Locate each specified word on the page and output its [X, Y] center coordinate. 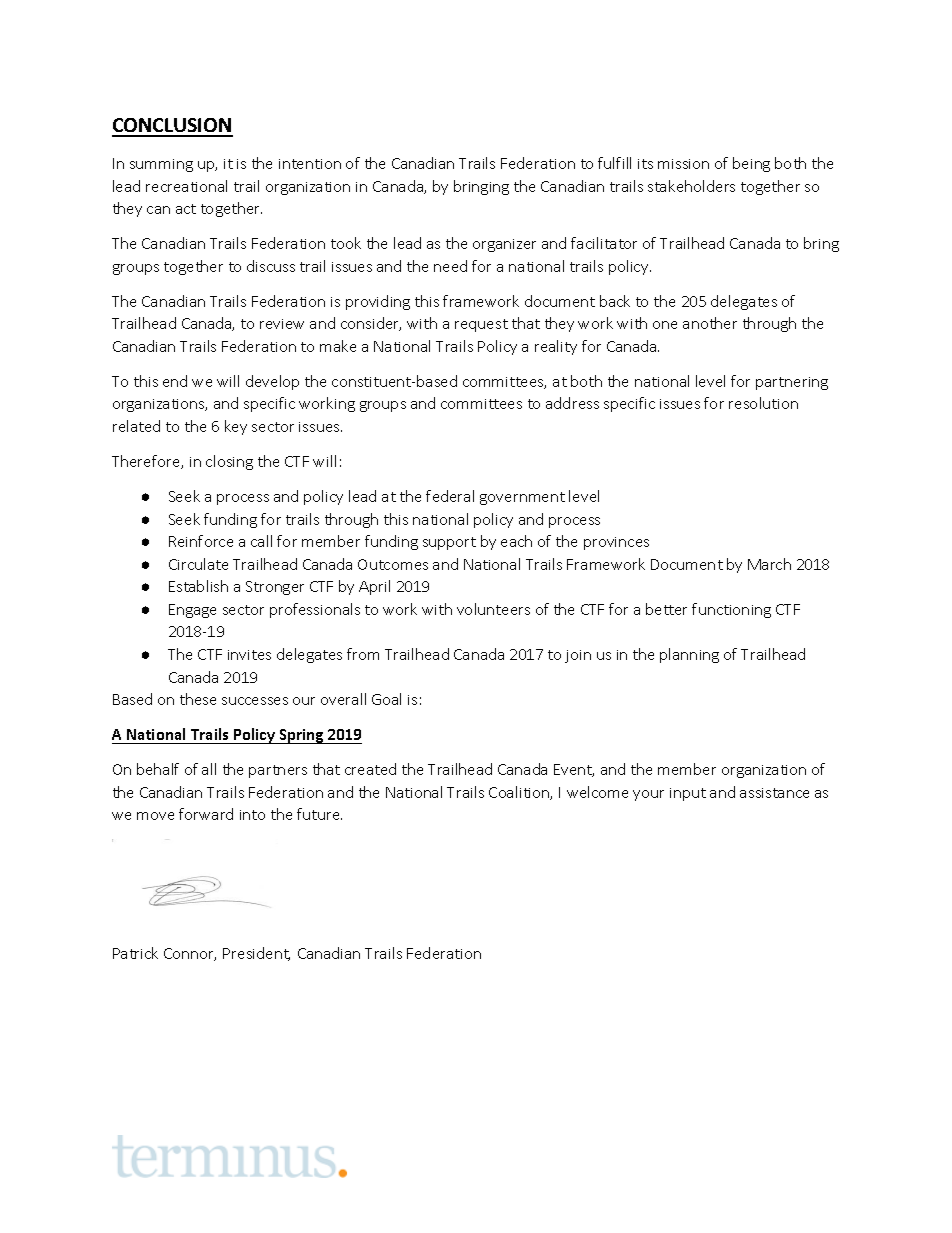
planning [689, 655]
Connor [190, 954]
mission [683, 164]
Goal [386, 699]
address [572, 403]
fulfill [614, 163]
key [236, 427]
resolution [763, 403]
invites [249, 655]
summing [161, 165]
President [256, 954]
